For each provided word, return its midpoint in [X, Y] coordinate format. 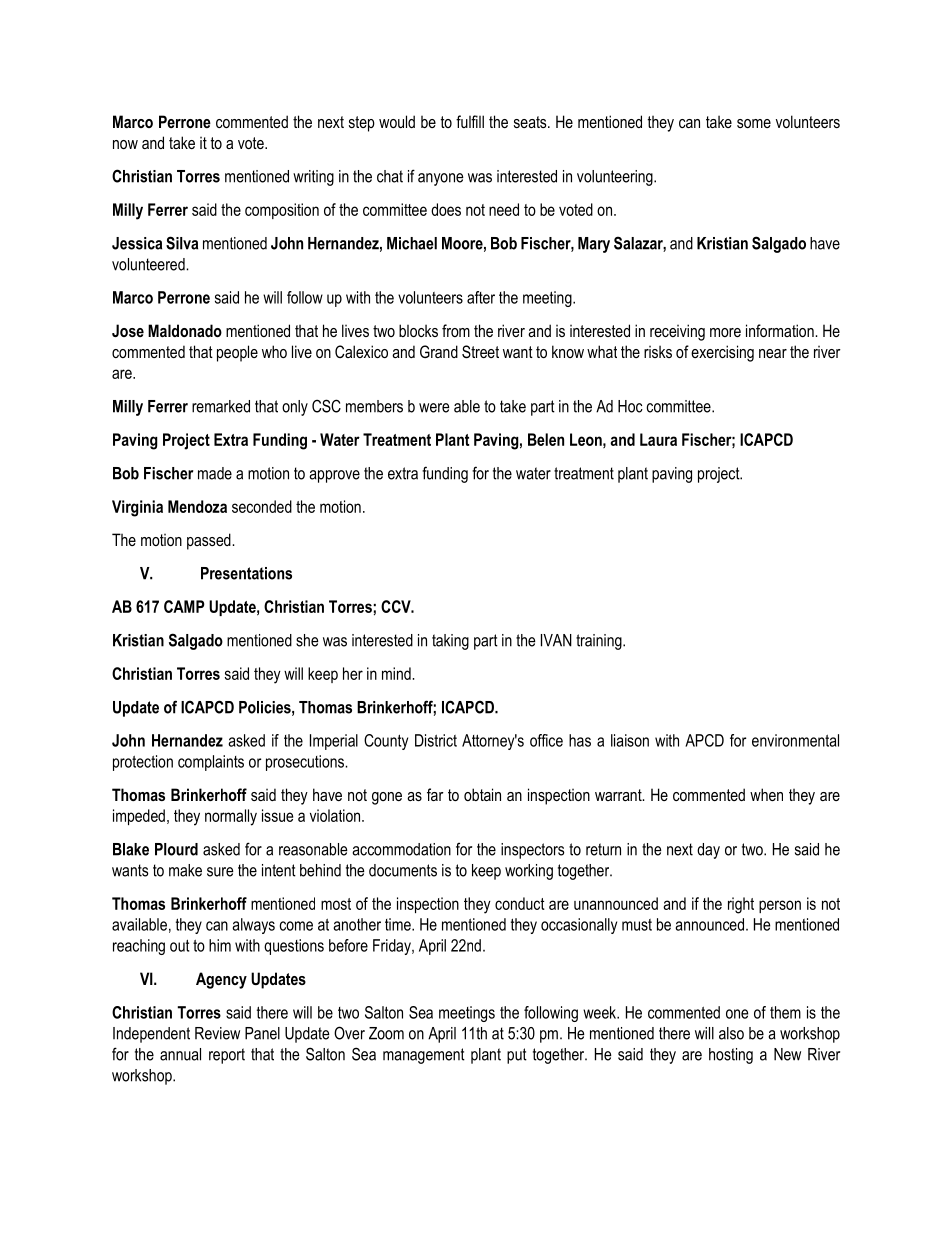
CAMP [184, 606]
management [424, 1056]
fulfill [470, 121]
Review [217, 1033]
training [600, 642]
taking [450, 642]
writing [313, 178]
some [754, 123]
